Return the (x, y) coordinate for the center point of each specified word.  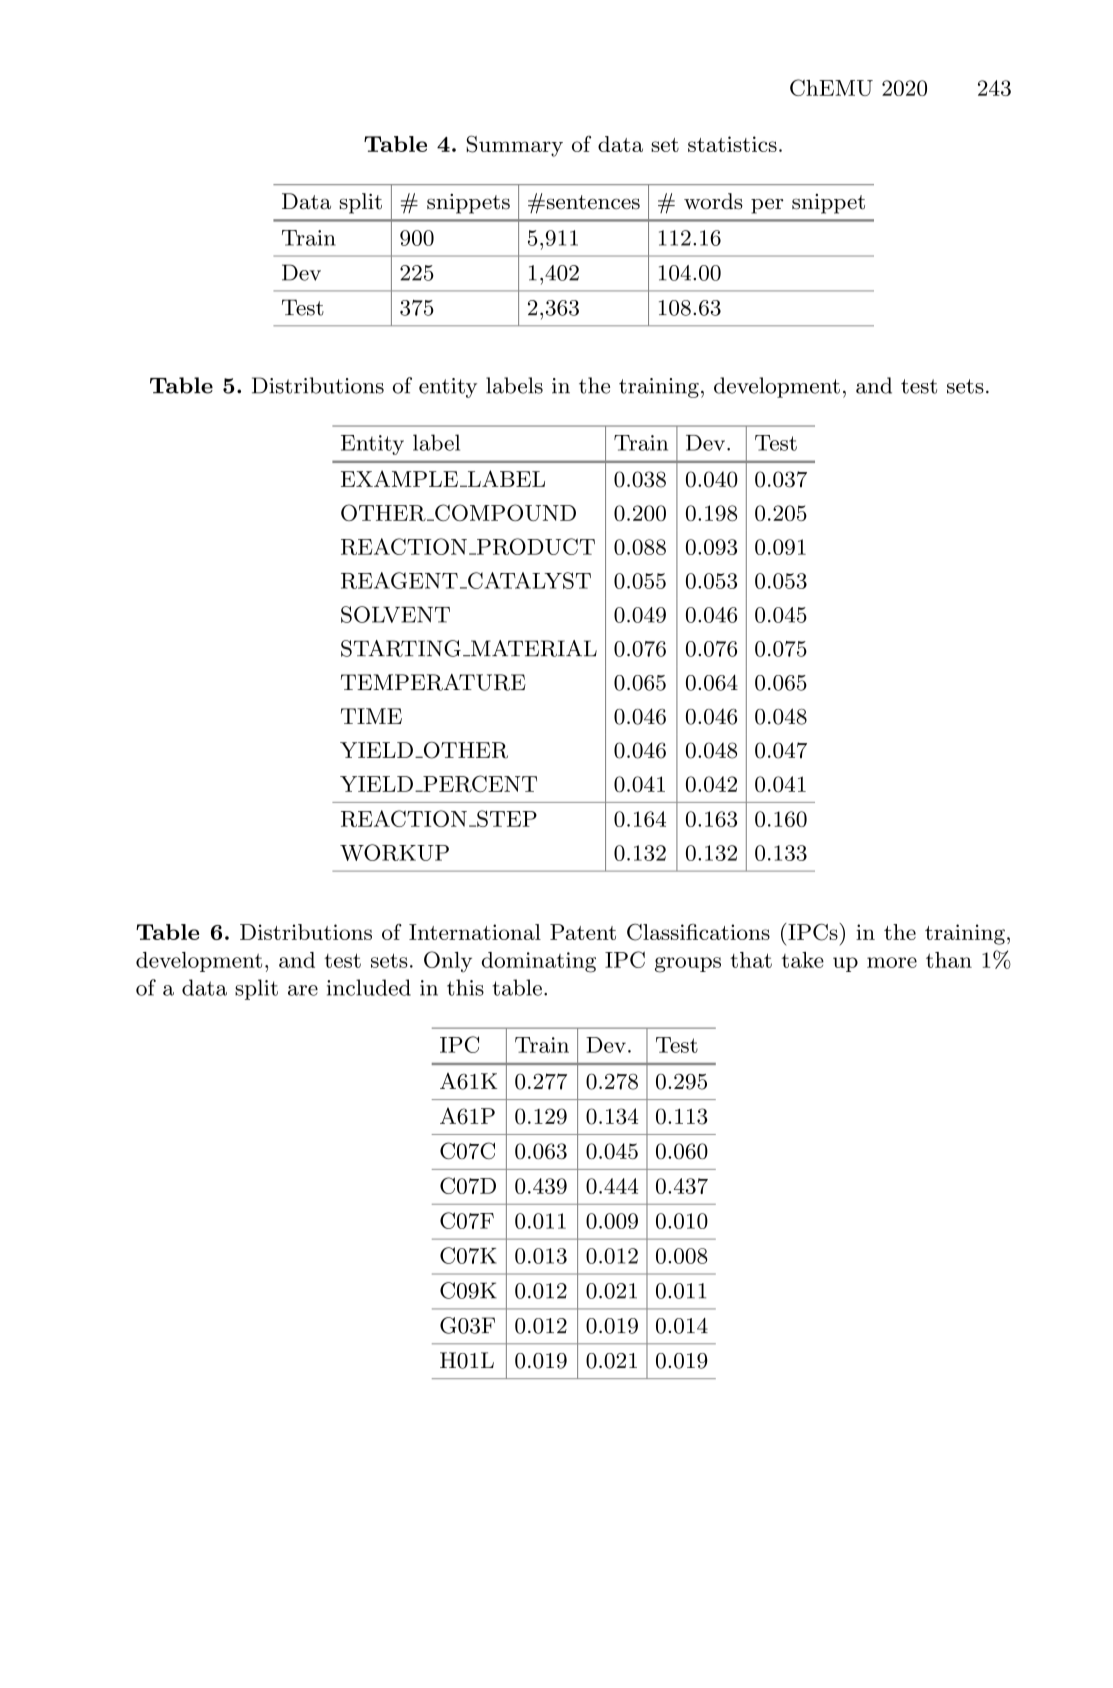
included (369, 987)
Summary (515, 146)
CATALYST (528, 580)
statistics (732, 144)
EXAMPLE (399, 478)
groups (688, 965)
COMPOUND (504, 512)
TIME (371, 716)
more (892, 962)
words (713, 201)
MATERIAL (533, 648)
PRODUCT (535, 546)
